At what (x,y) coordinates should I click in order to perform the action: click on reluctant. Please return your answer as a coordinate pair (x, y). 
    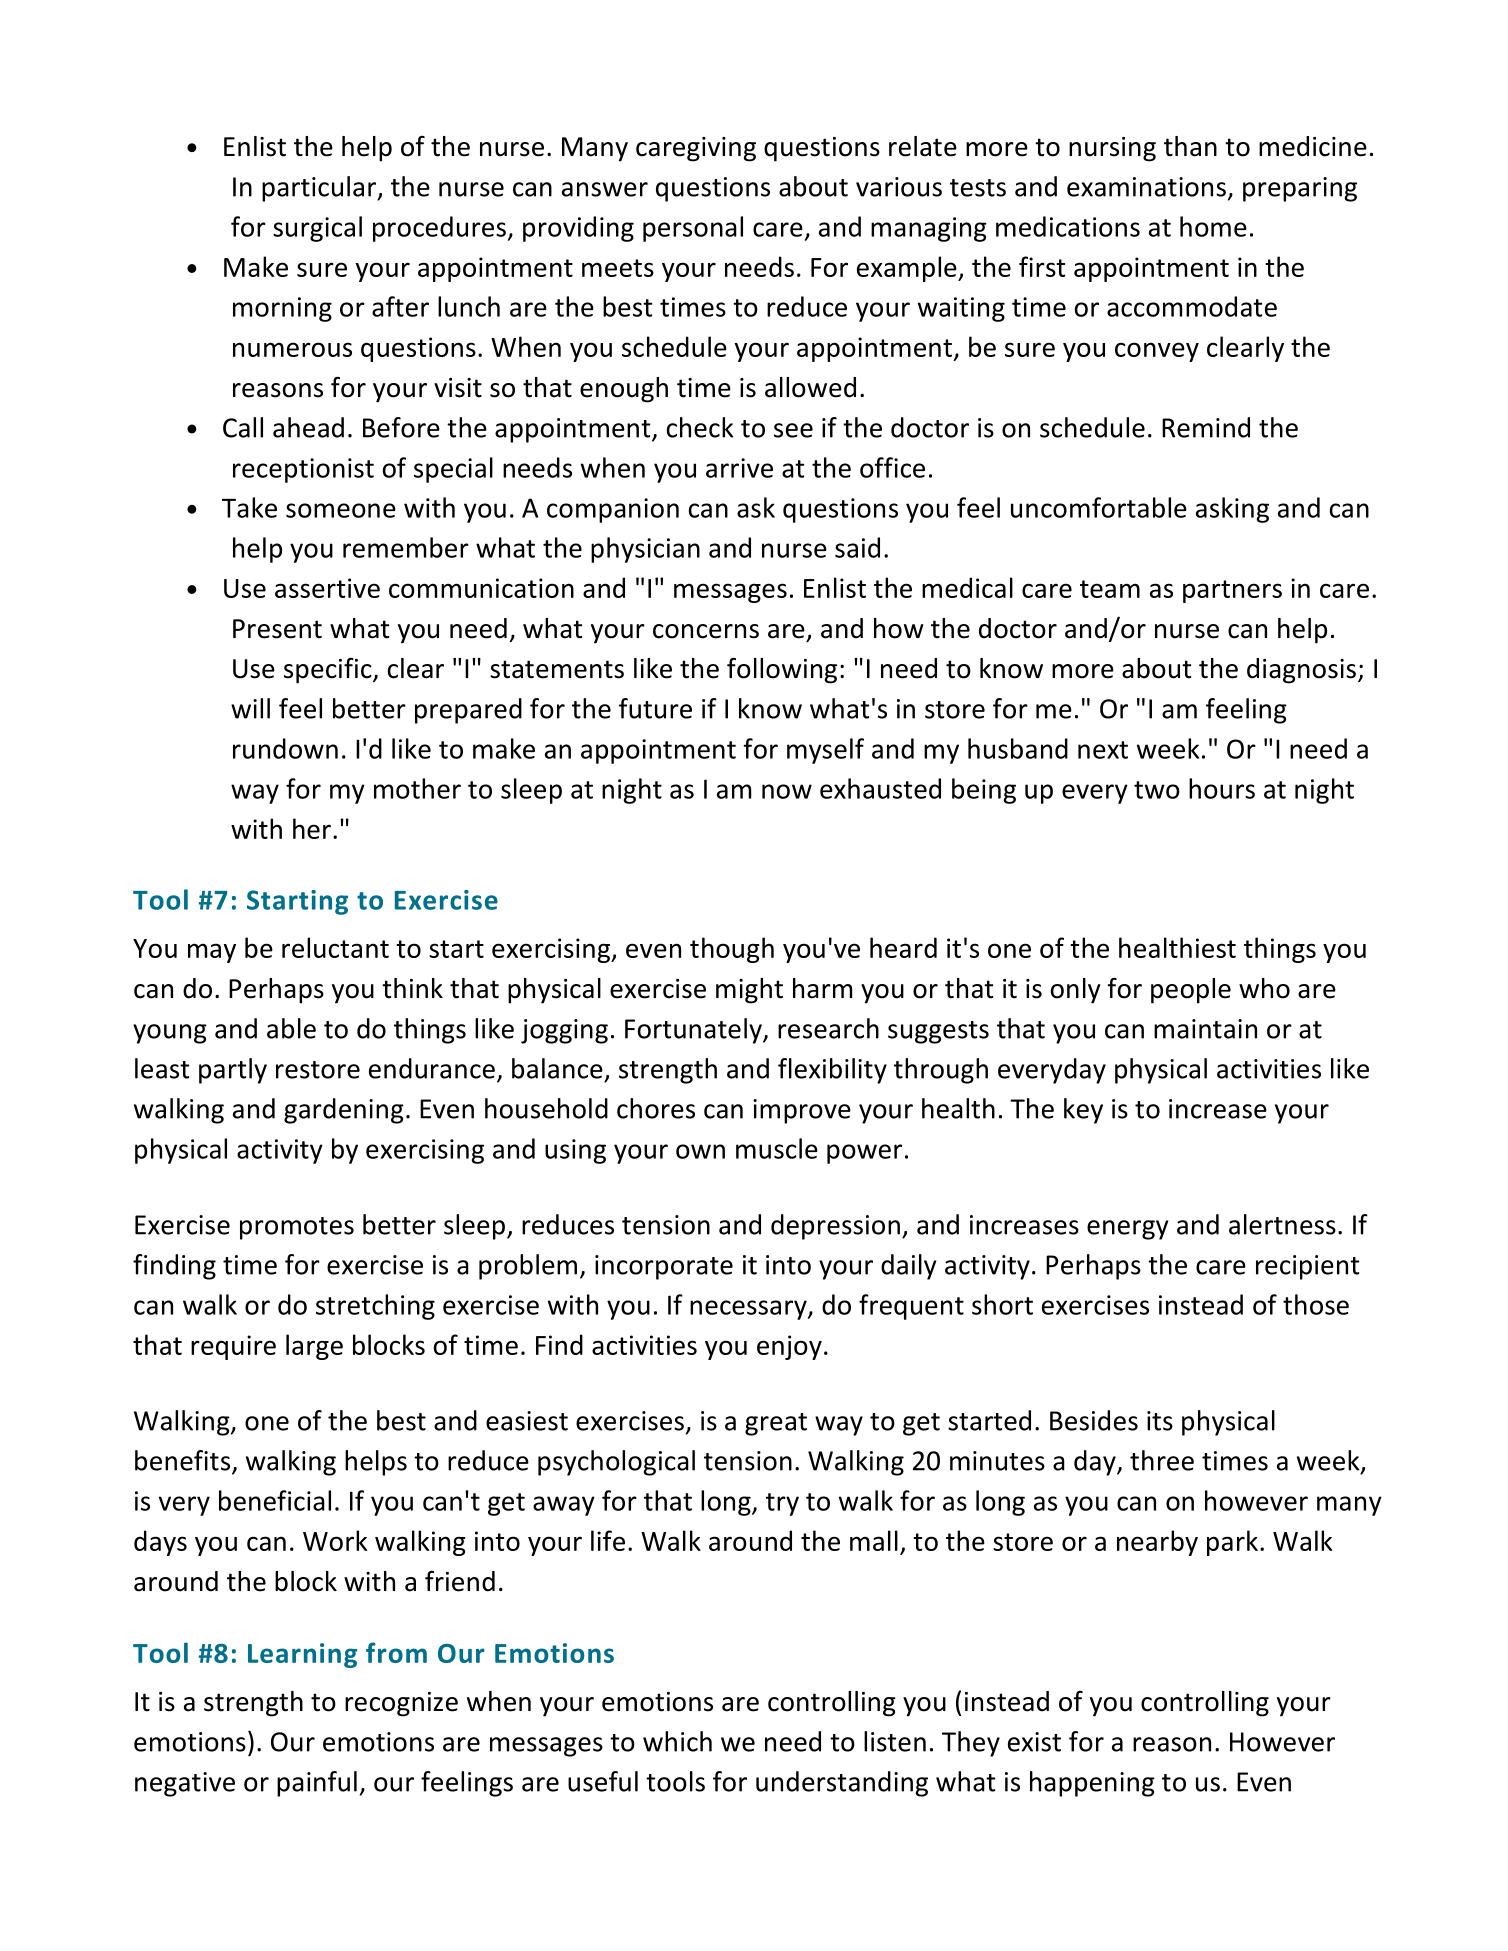
    Looking at the image, I should click on (335, 947).
